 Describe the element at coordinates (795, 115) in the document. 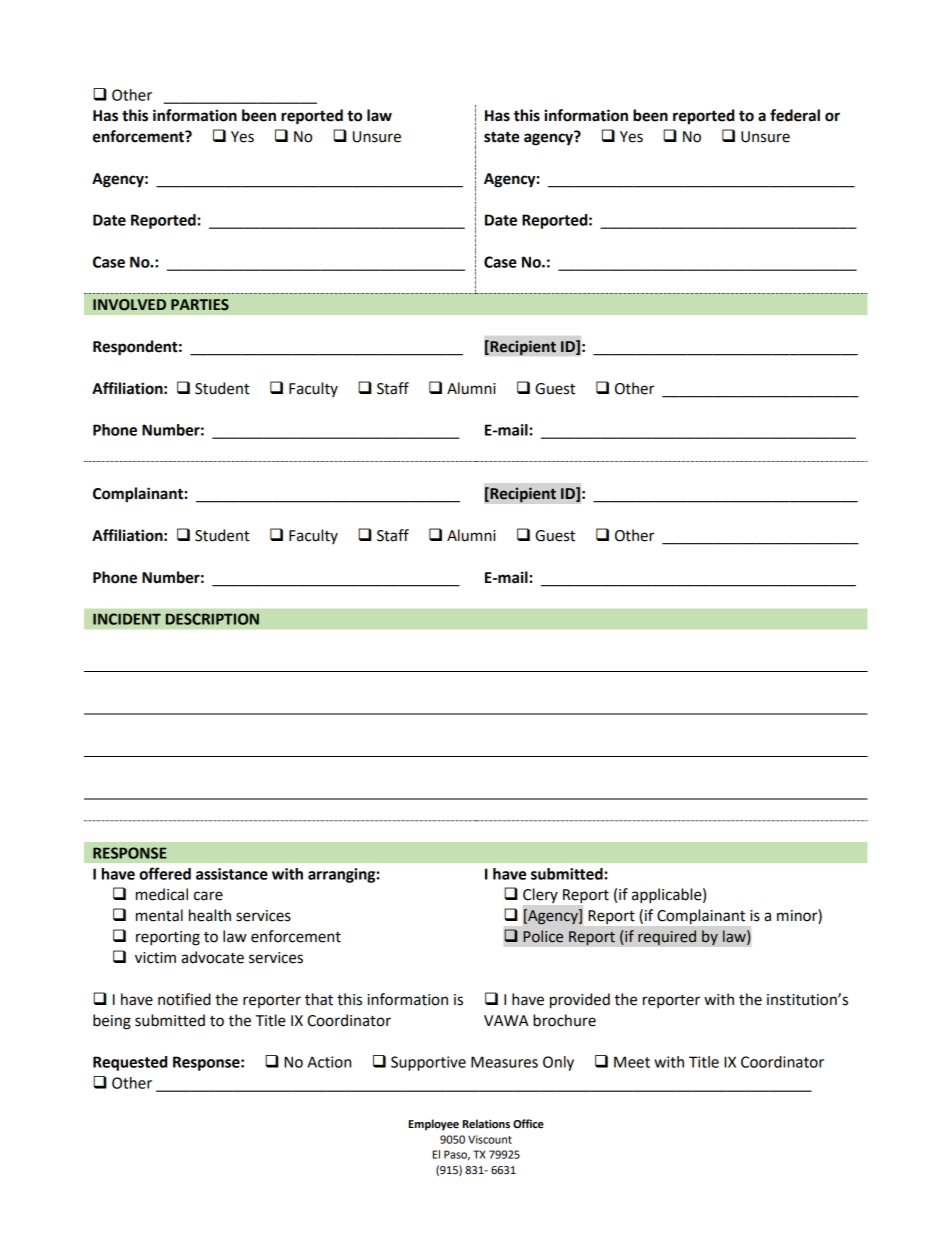

I see `federal` at that location.
